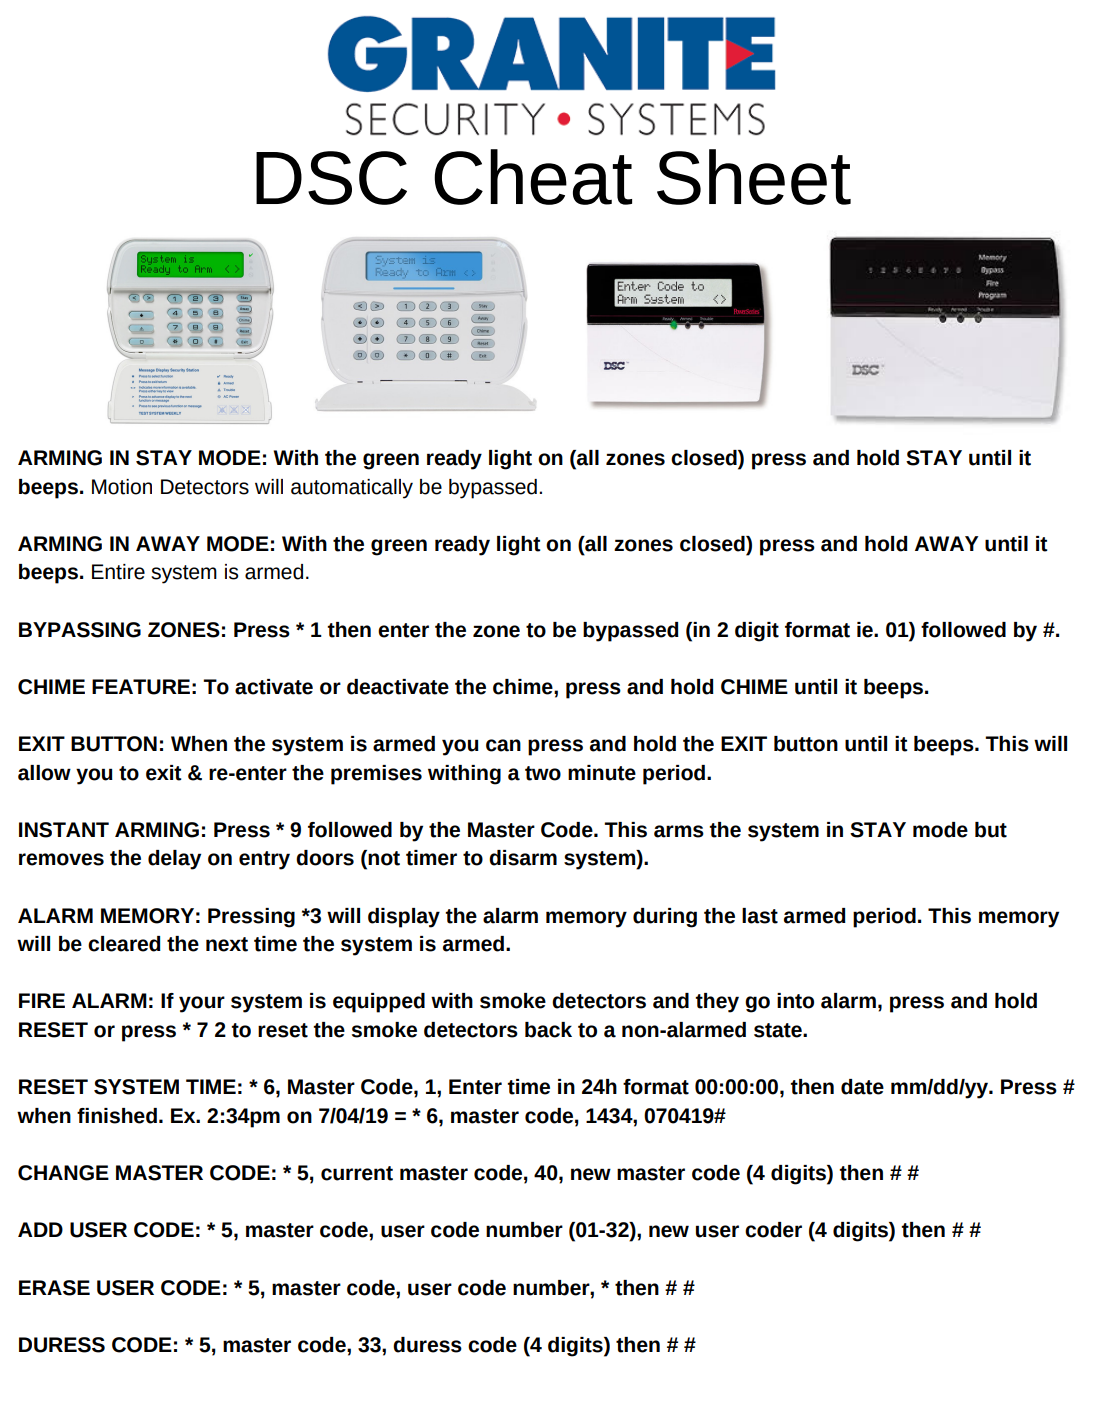 The image size is (1102, 1426). Describe the element at coordinates (118, 572) in the screenshot. I see `Entire` at that location.
